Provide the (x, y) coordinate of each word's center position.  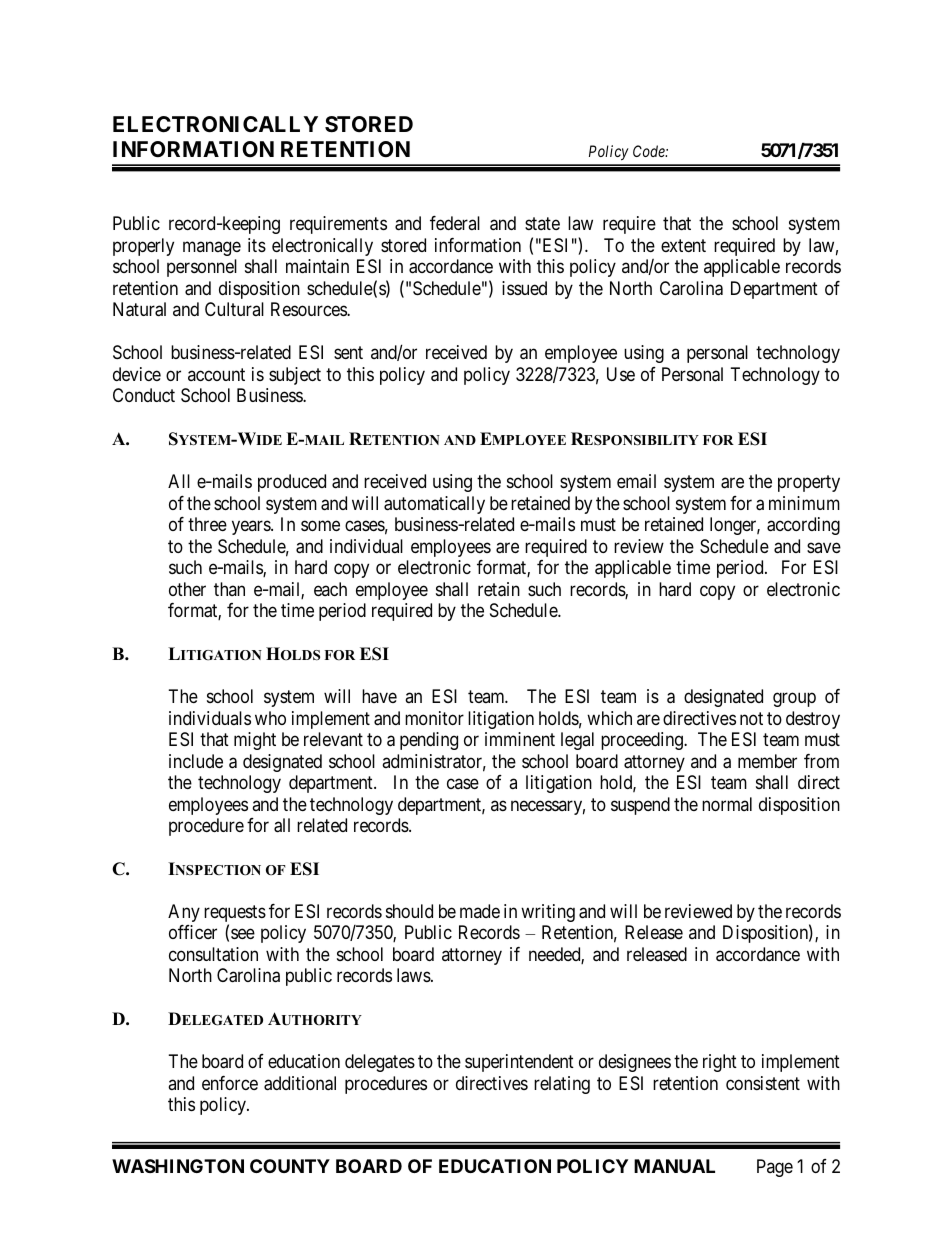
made (480, 911)
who (270, 718)
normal (727, 804)
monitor (434, 718)
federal (455, 223)
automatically (434, 505)
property (809, 484)
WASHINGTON (178, 1166)
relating (562, 1085)
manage (212, 248)
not (751, 718)
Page (775, 1168)
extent (683, 245)
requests (235, 915)
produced (292, 483)
